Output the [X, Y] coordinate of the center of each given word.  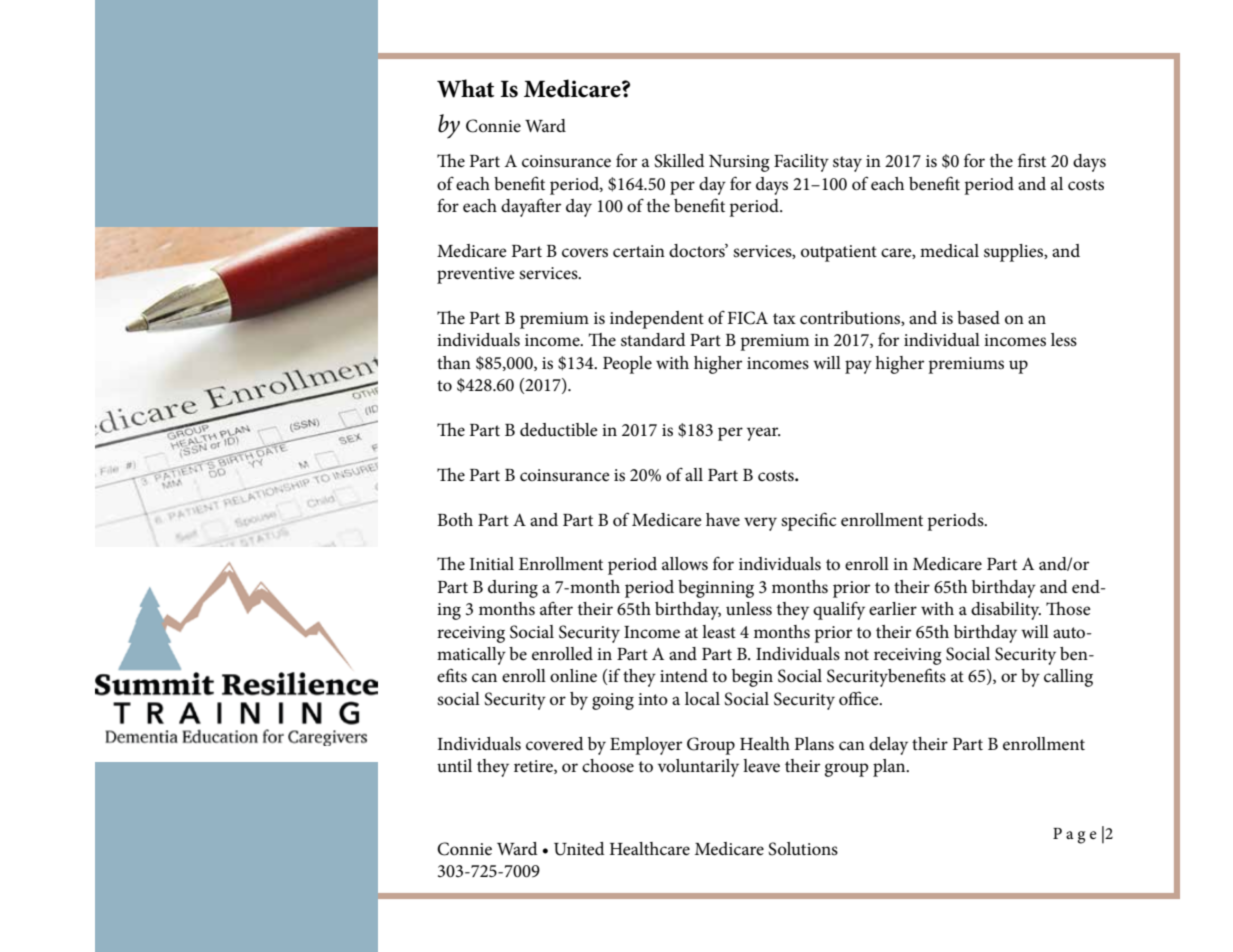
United [579, 849]
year [764, 434]
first [1032, 160]
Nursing [739, 163]
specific [808, 521]
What [465, 88]
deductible [559, 430]
